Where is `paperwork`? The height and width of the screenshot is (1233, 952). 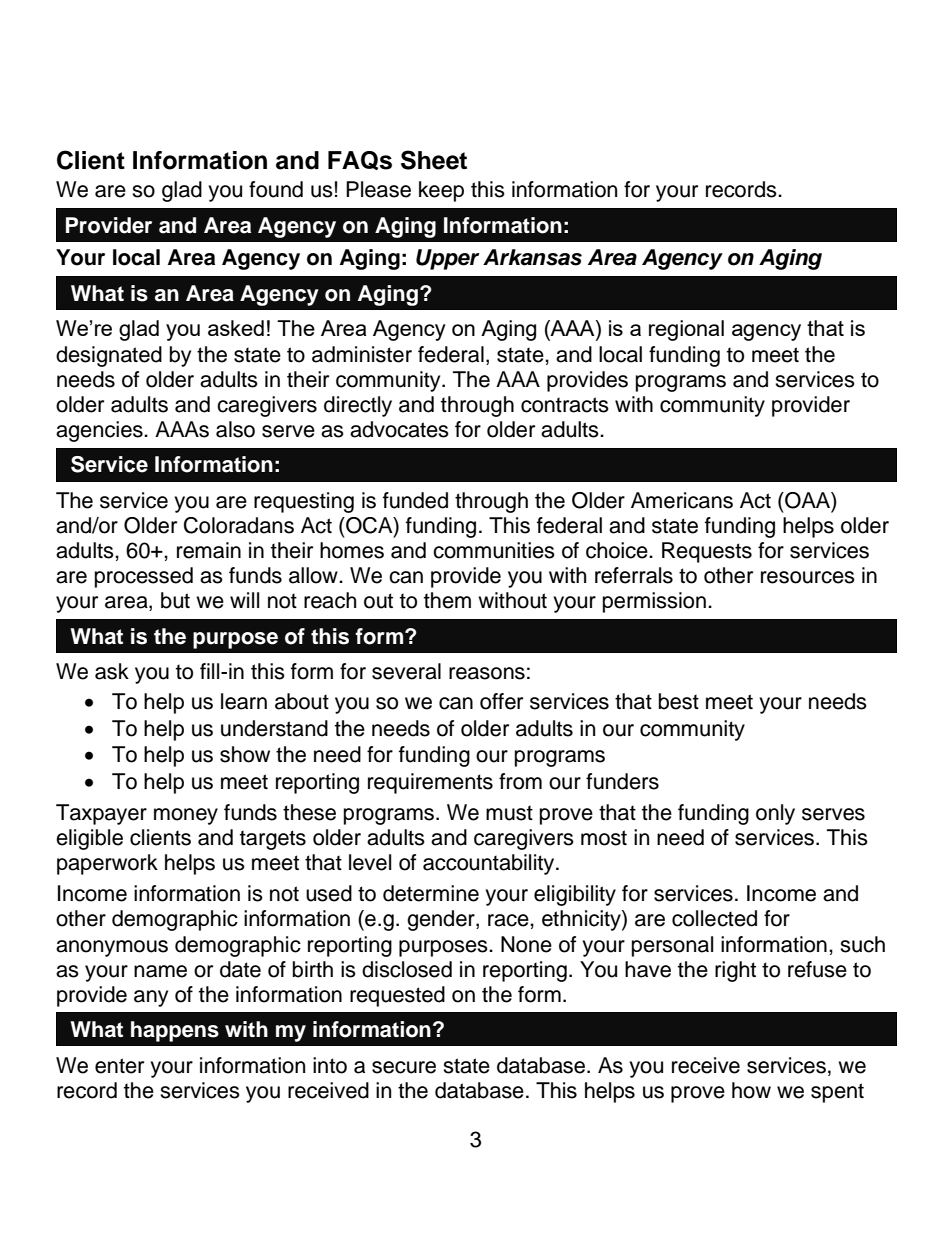 paperwork is located at coordinates (107, 864).
